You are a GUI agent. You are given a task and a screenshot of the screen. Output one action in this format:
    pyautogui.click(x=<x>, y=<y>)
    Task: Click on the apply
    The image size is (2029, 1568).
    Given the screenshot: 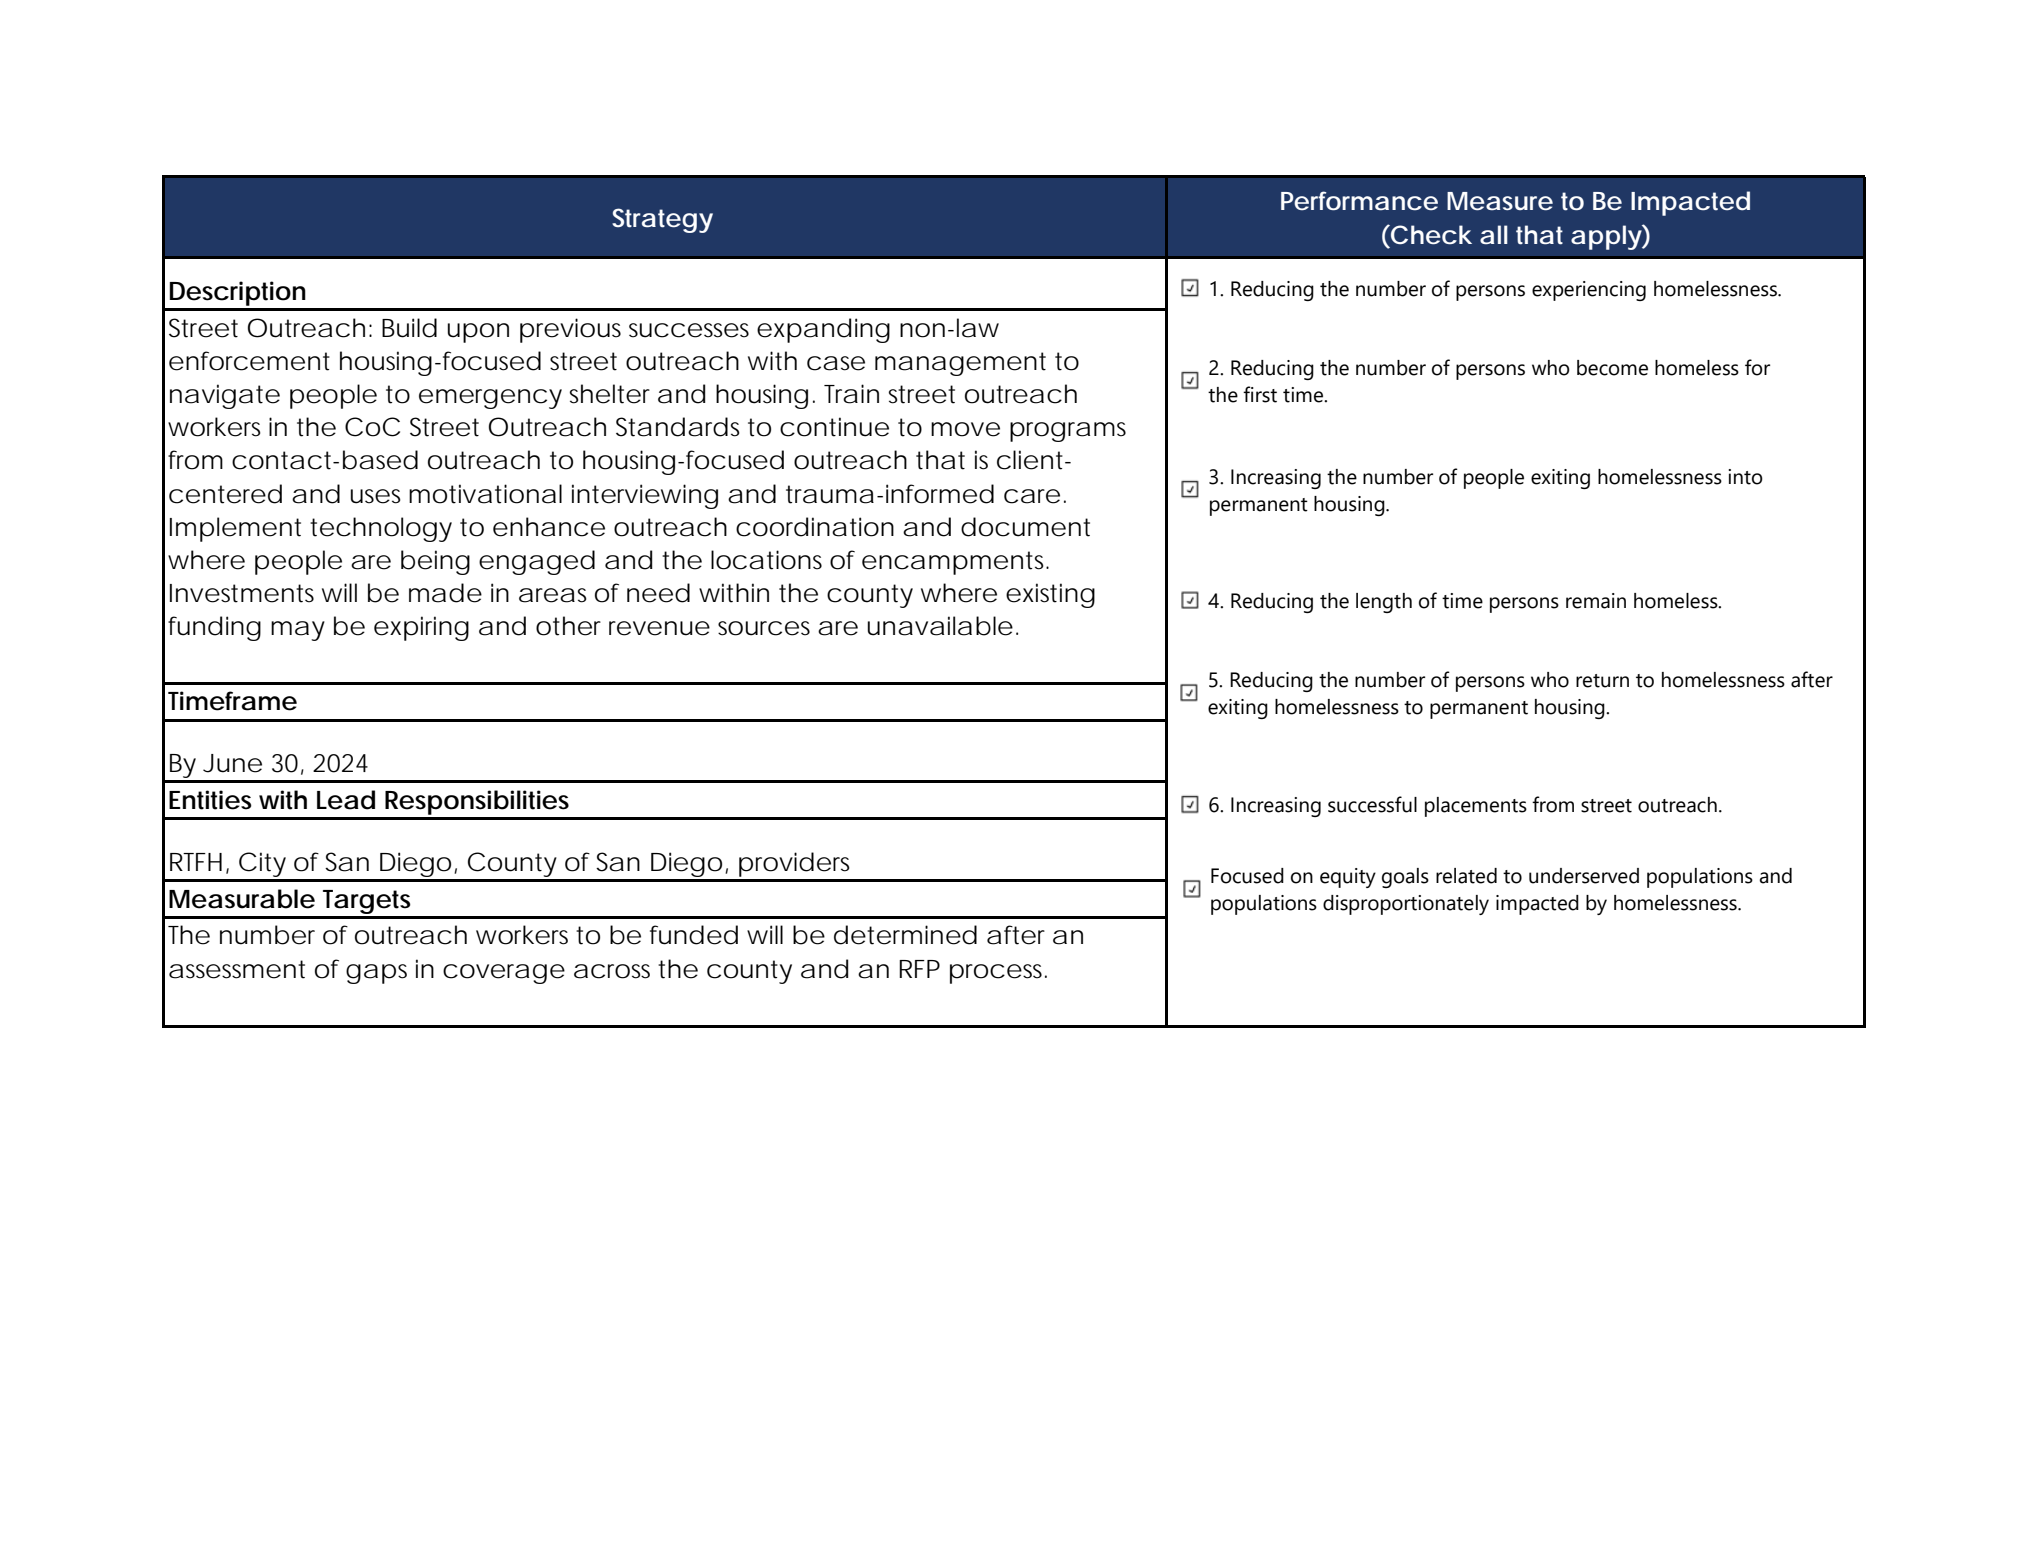 What is the action you would take?
    pyautogui.click(x=1607, y=237)
